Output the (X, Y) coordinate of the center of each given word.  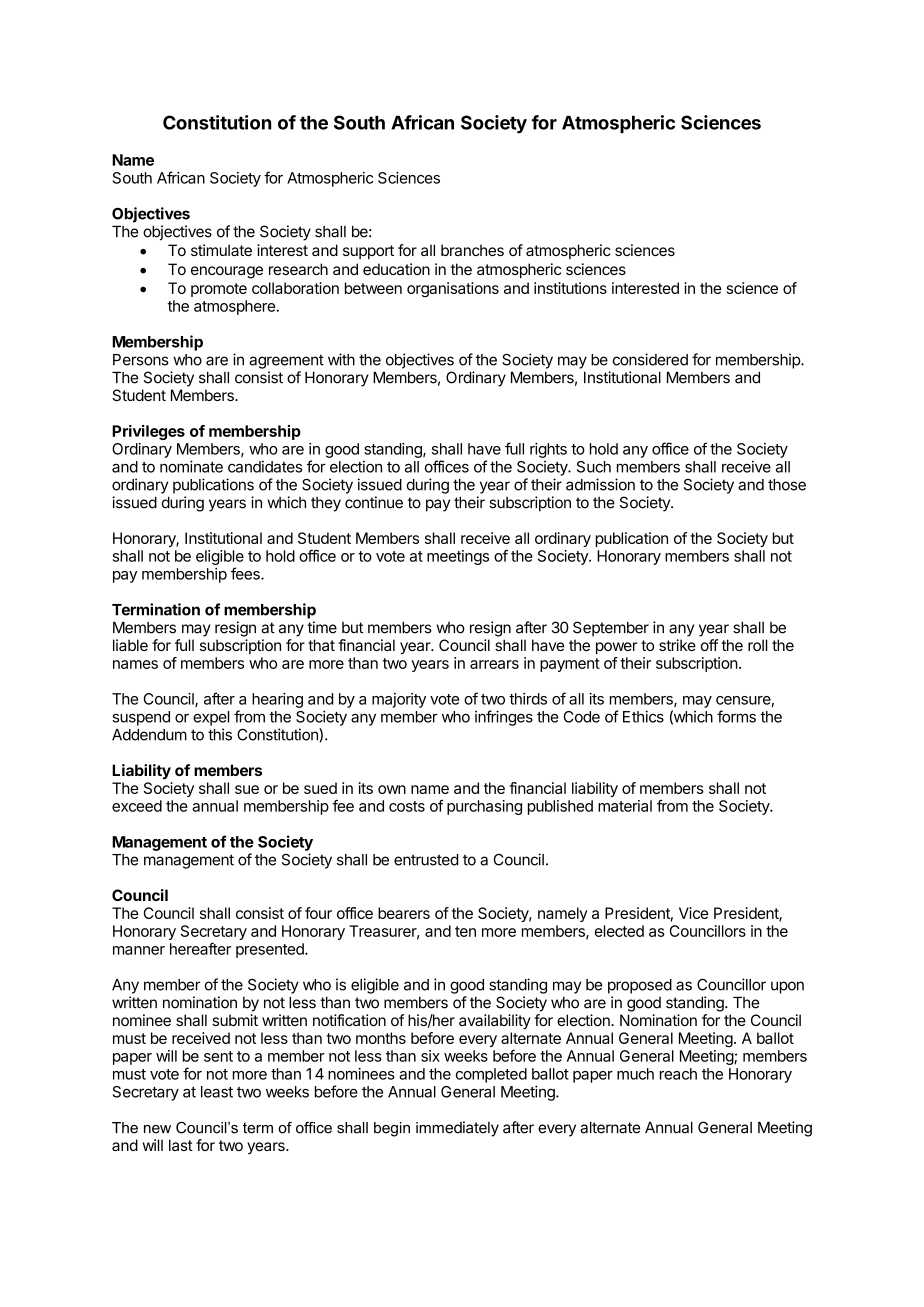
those (787, 485)
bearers (404, 913)
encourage (227, 272)
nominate (191, 466)
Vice (693, 913)
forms (736, 716)
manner (139, 950)
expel (211, 718)
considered (650, 359)
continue (374, 502)
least (217, 1092)
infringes (504, 718)
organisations (453, 289)
